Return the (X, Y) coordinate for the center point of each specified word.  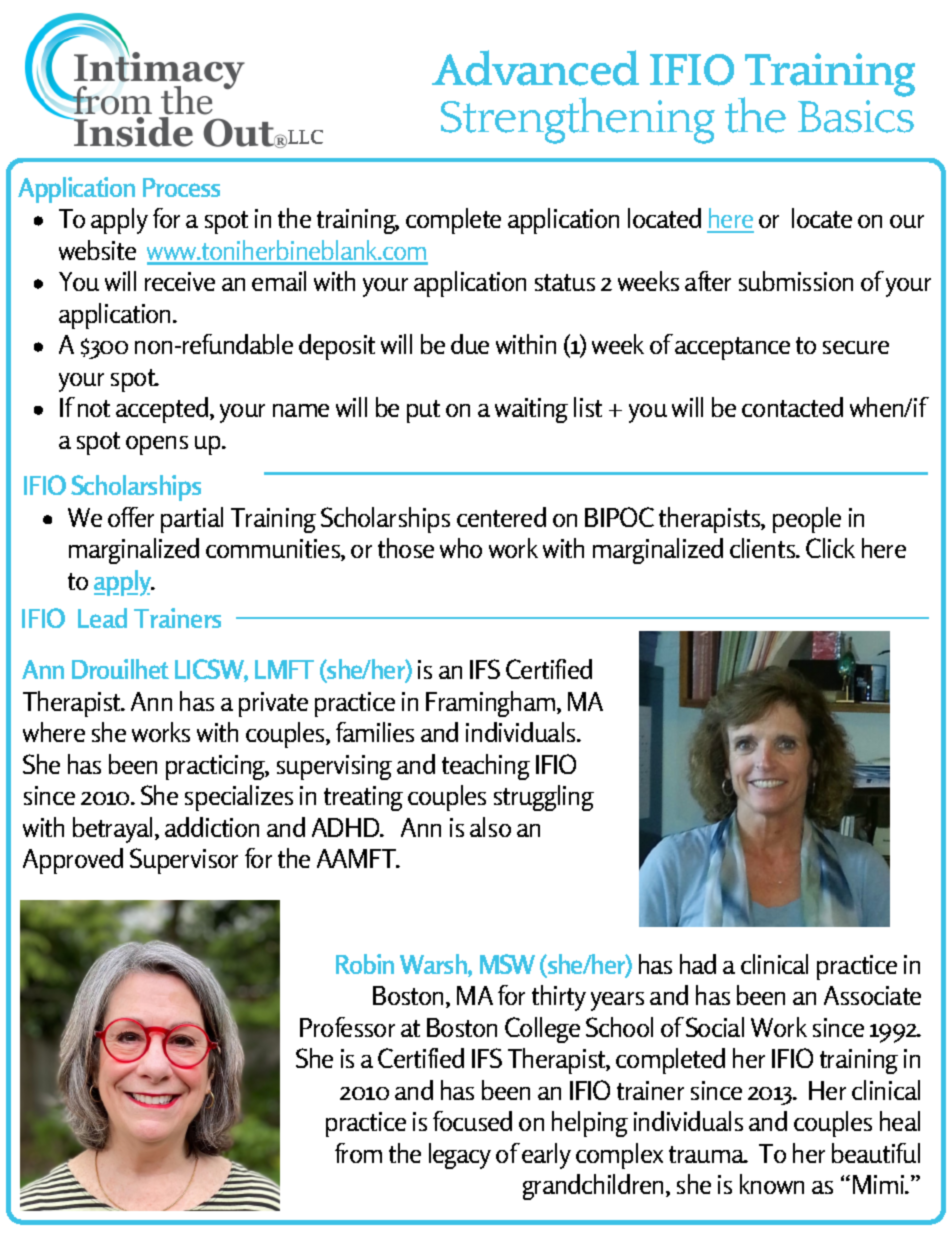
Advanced (535, 68)
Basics (856, 116)
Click (830, 548)
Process (181, 187)
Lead (102, 618)
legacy (460, 1156)
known (772, 1184)
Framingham (492, 704)
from (358, 1153)
